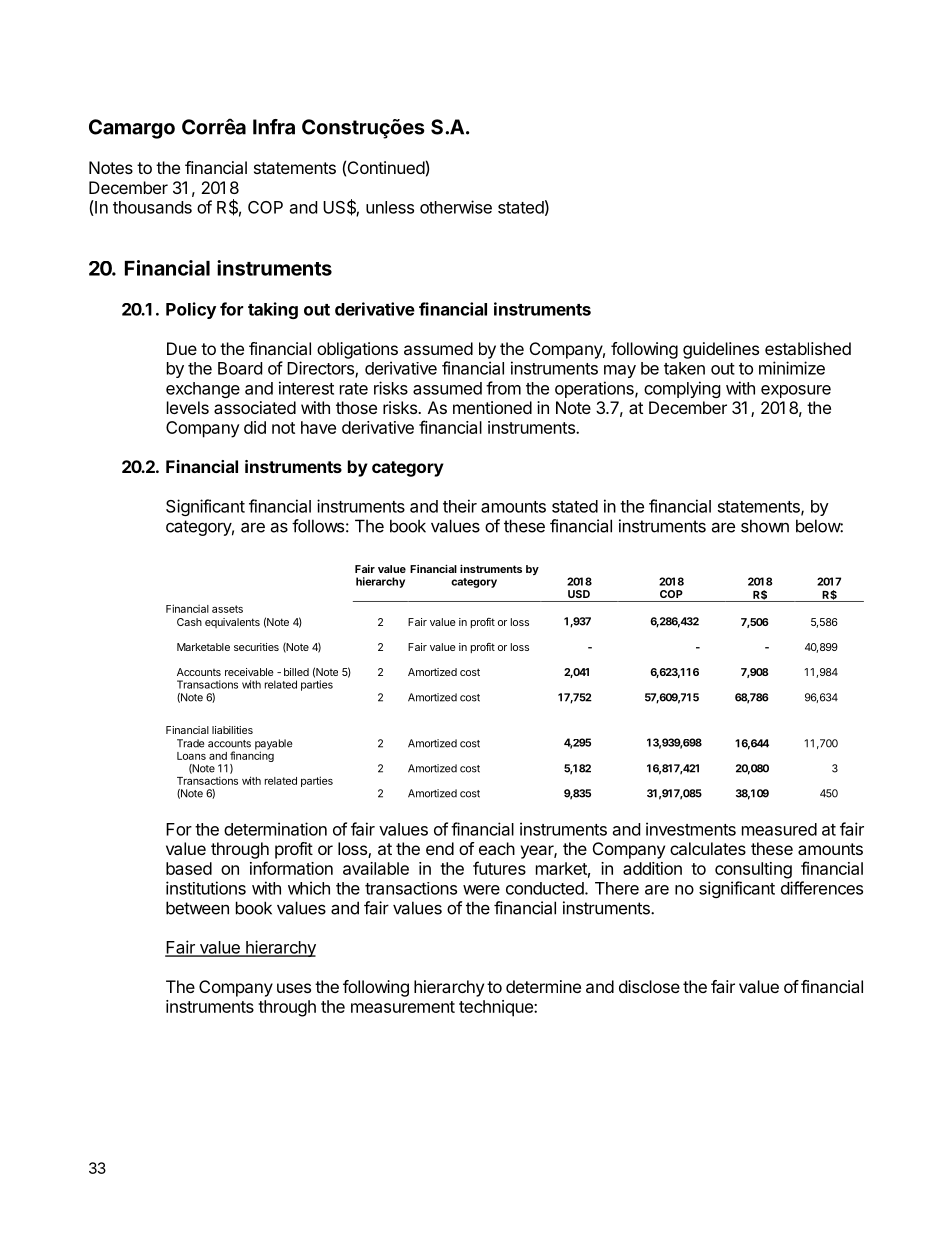 The height and width of the page is (1233, 952). I want to click on Infra, so click(274, 127).
